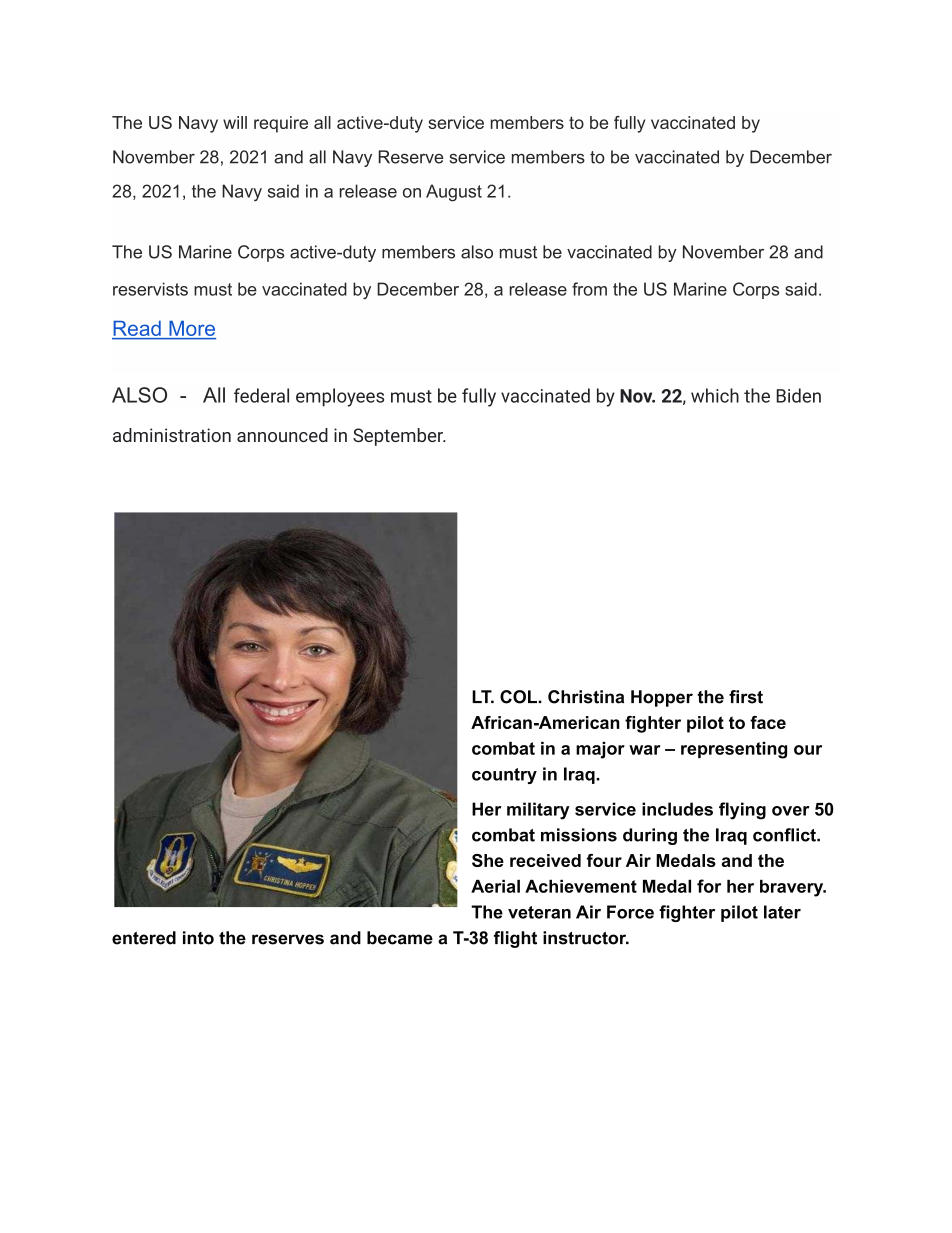 The height and width of the image is (1233, 952). Describe the element at coordinates (589, 289) in the image. I see `from` at that location.
